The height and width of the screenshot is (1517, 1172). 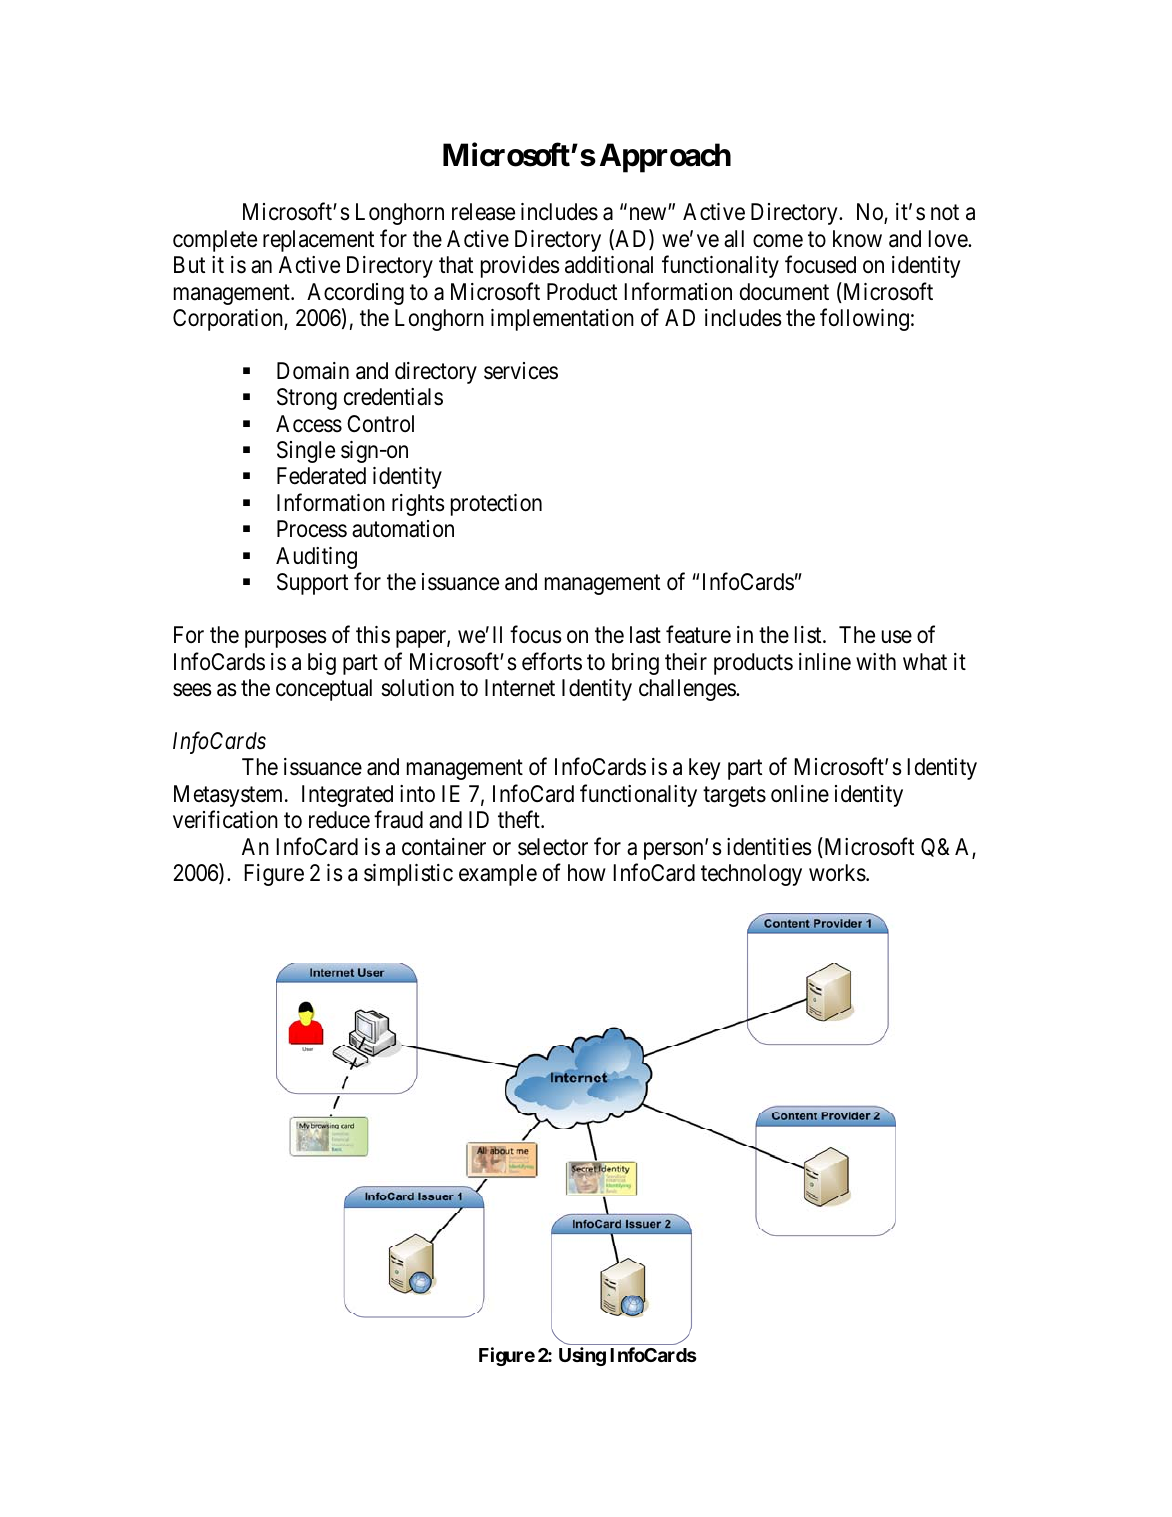 What do you see at coordinates (800, 794) in the screenshot?
I see `online` at bounding box center [800, 794].
